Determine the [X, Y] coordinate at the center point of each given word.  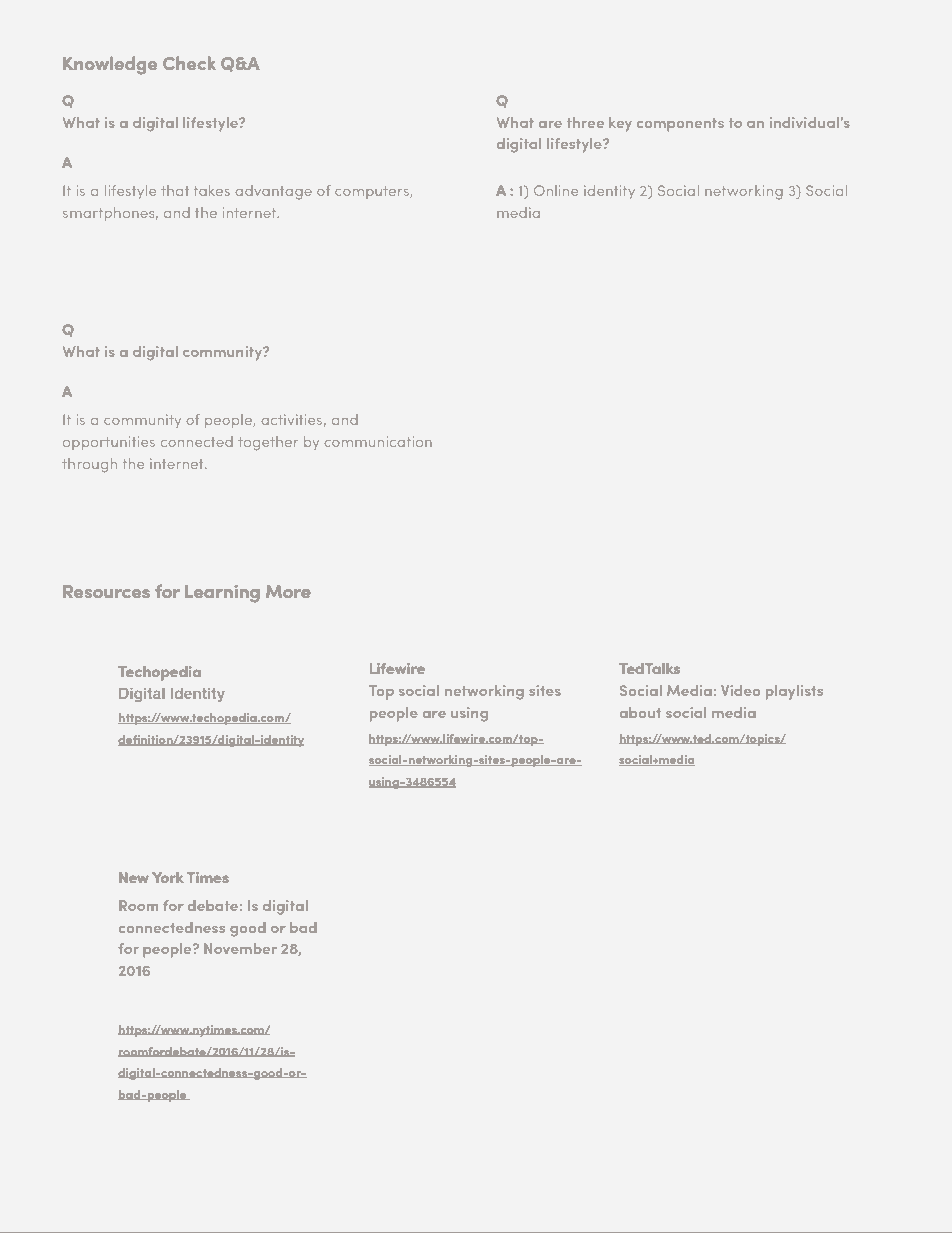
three [585, 122]
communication [378, 441]
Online [556, 190]
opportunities [109, 443]
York [168, 877]
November [240, 948]
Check [189, 63]
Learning [222, 594]
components [680, 125]
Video [740, 690]
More [288, 591]
